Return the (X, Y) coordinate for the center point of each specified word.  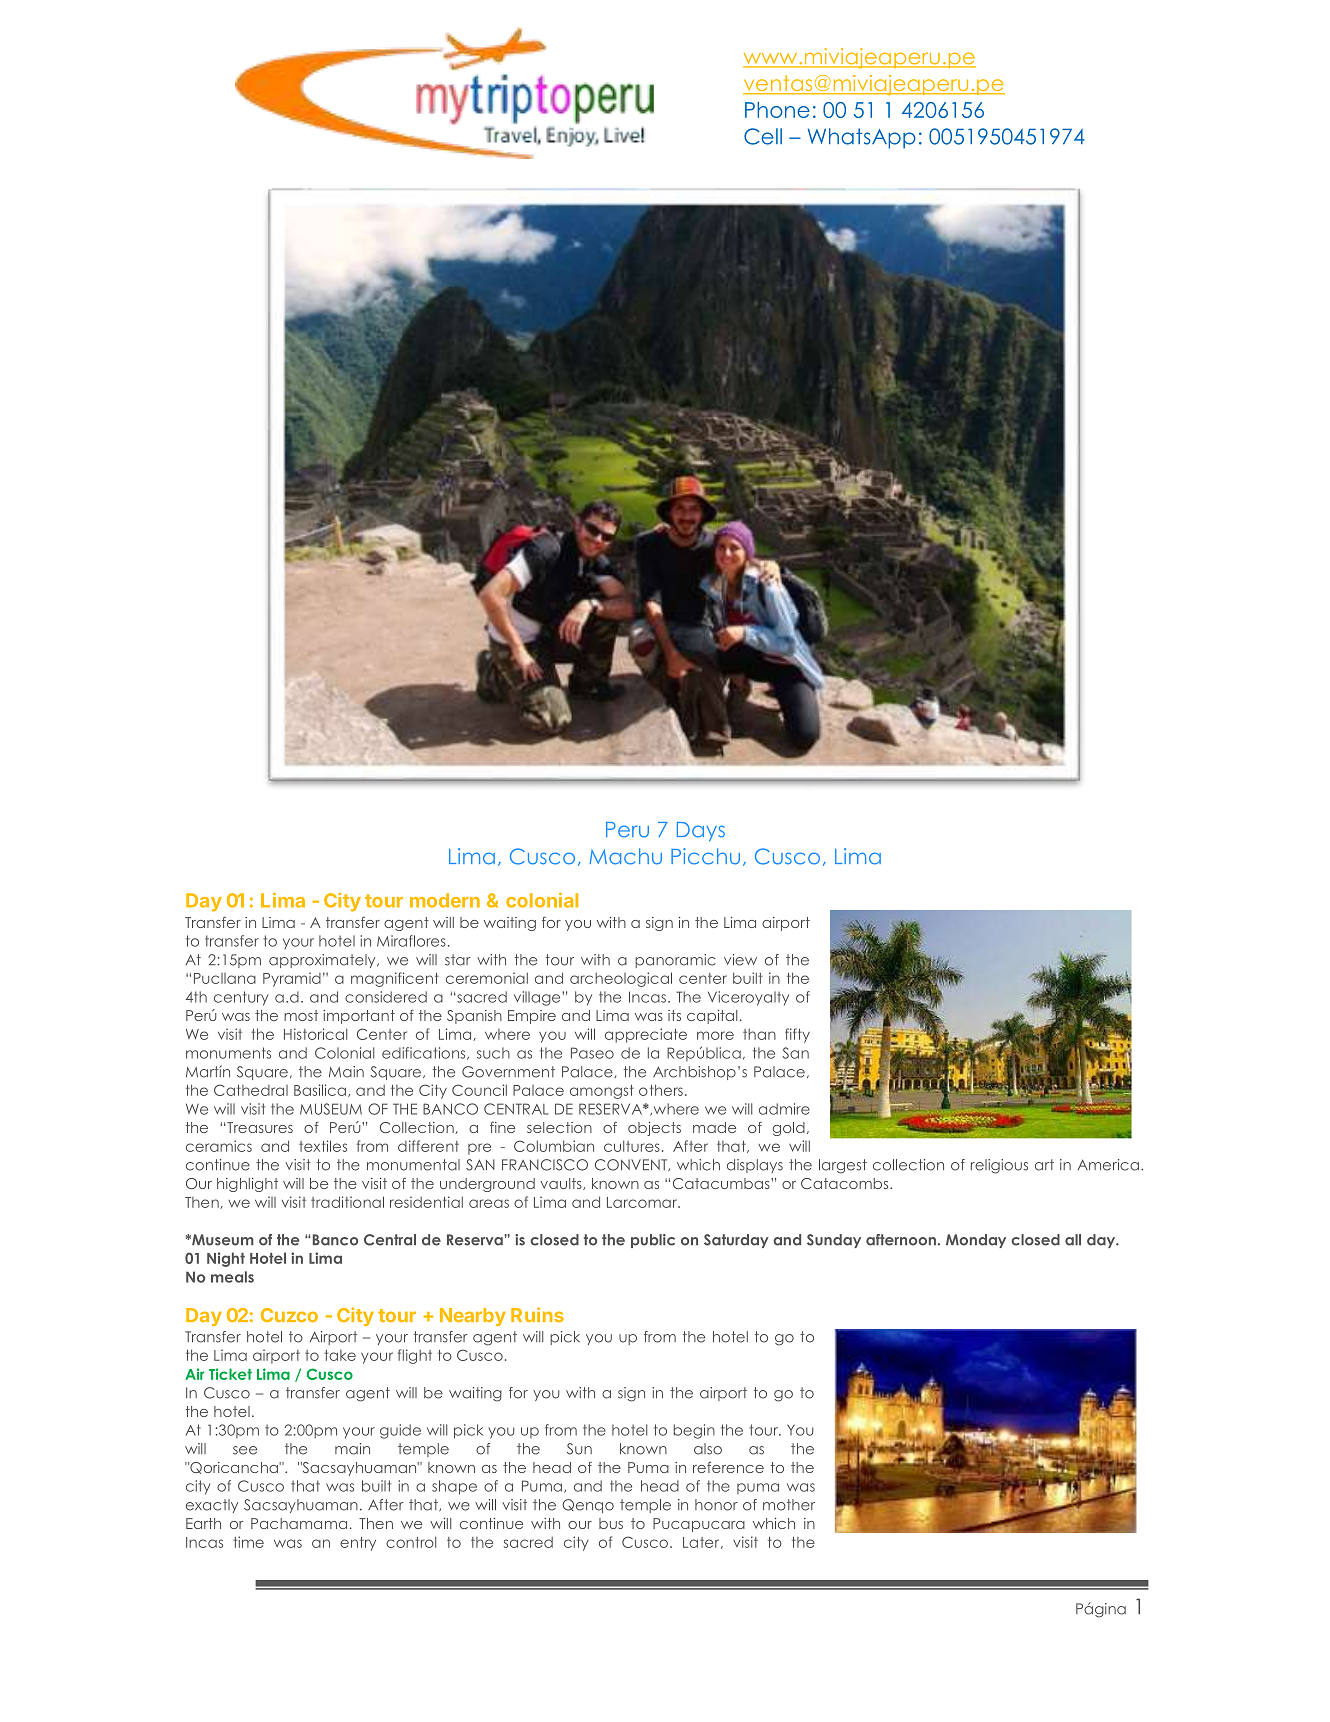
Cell (763, 136)
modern (445, 900)
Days (701, 831)
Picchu (705, 856)
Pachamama (299, 1523)
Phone (777, 110)
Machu (626, 856)
